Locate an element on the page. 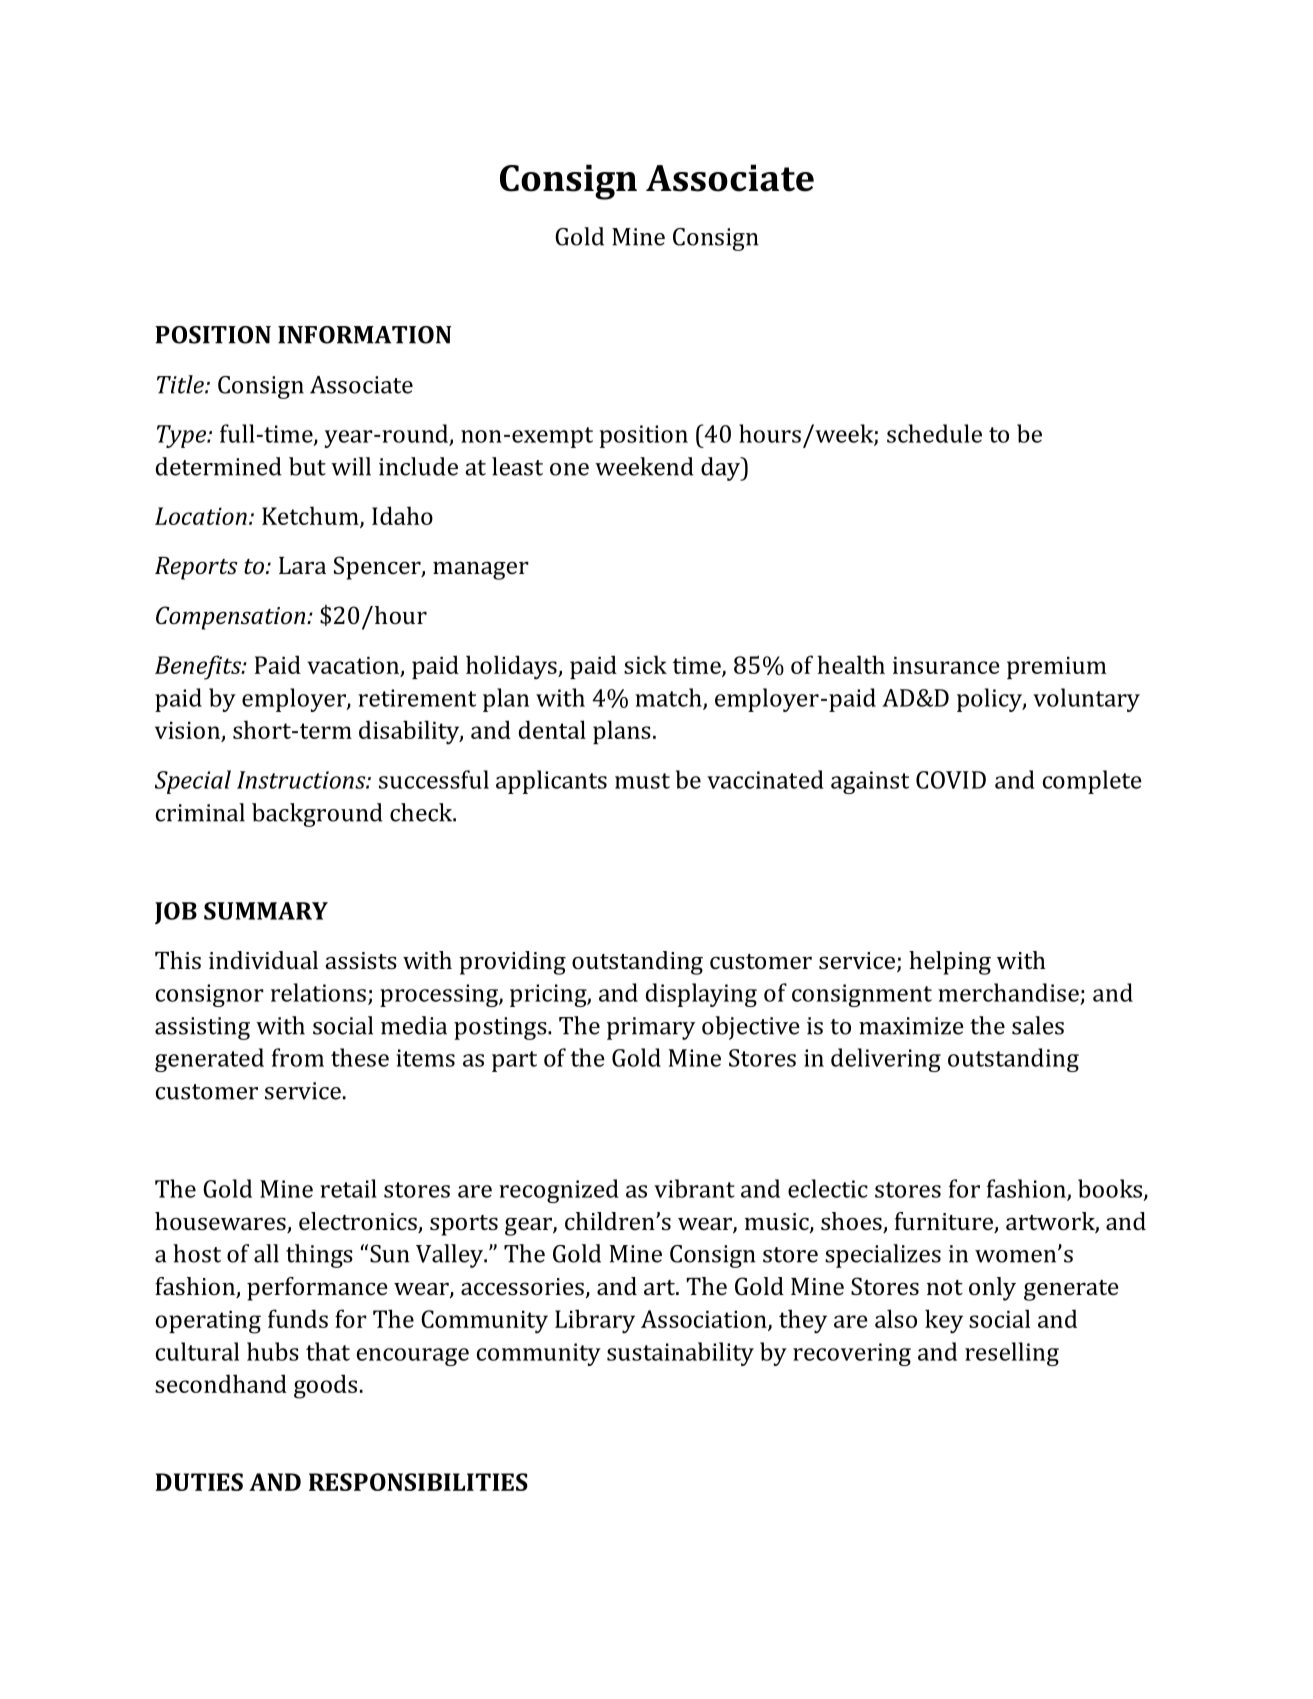 This page has height=1699, width=1313. DUTIES is located at coordinates (199, 1482).
